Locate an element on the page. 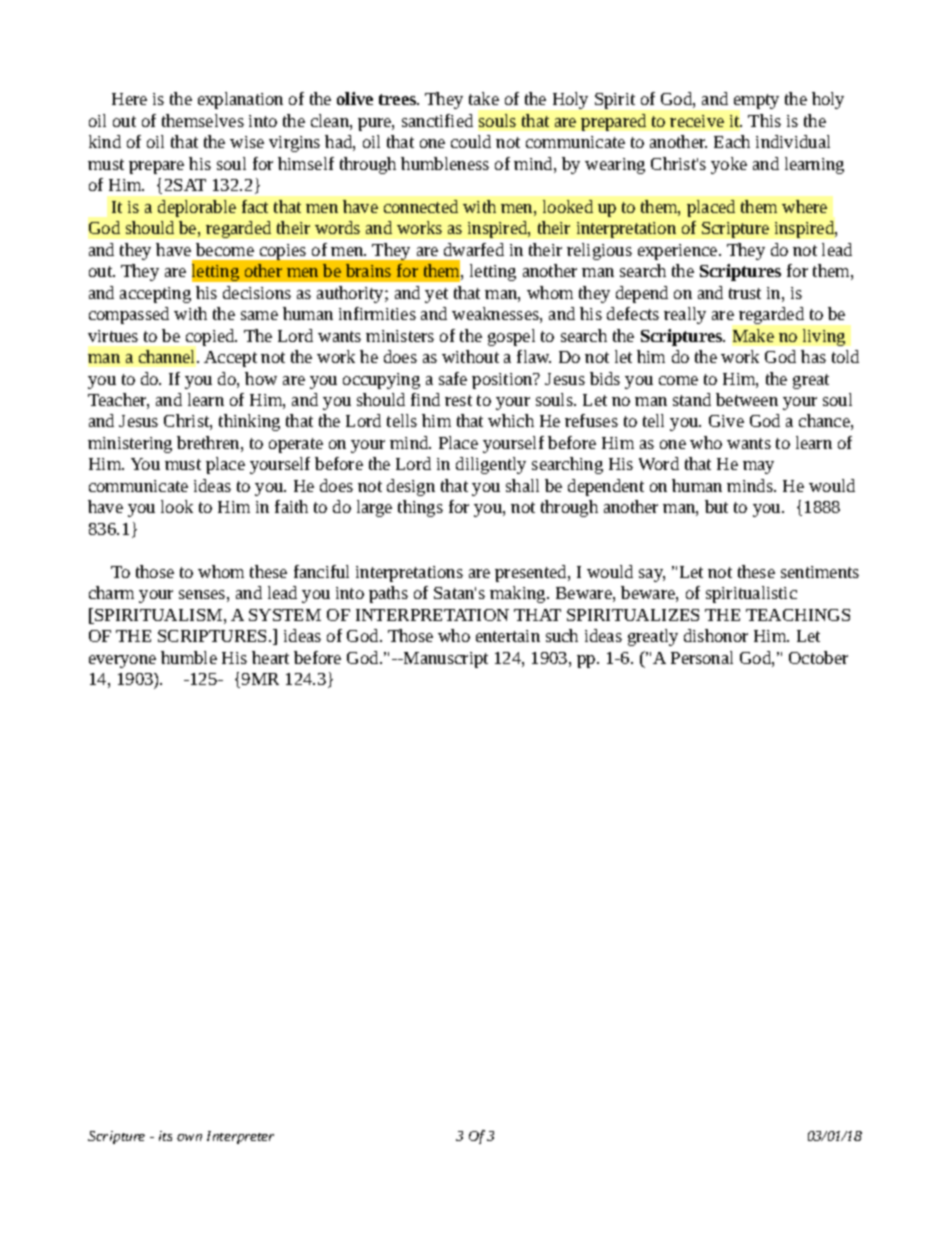 This image has width=952, height=1233. This is located at coordinates (764, 120).
